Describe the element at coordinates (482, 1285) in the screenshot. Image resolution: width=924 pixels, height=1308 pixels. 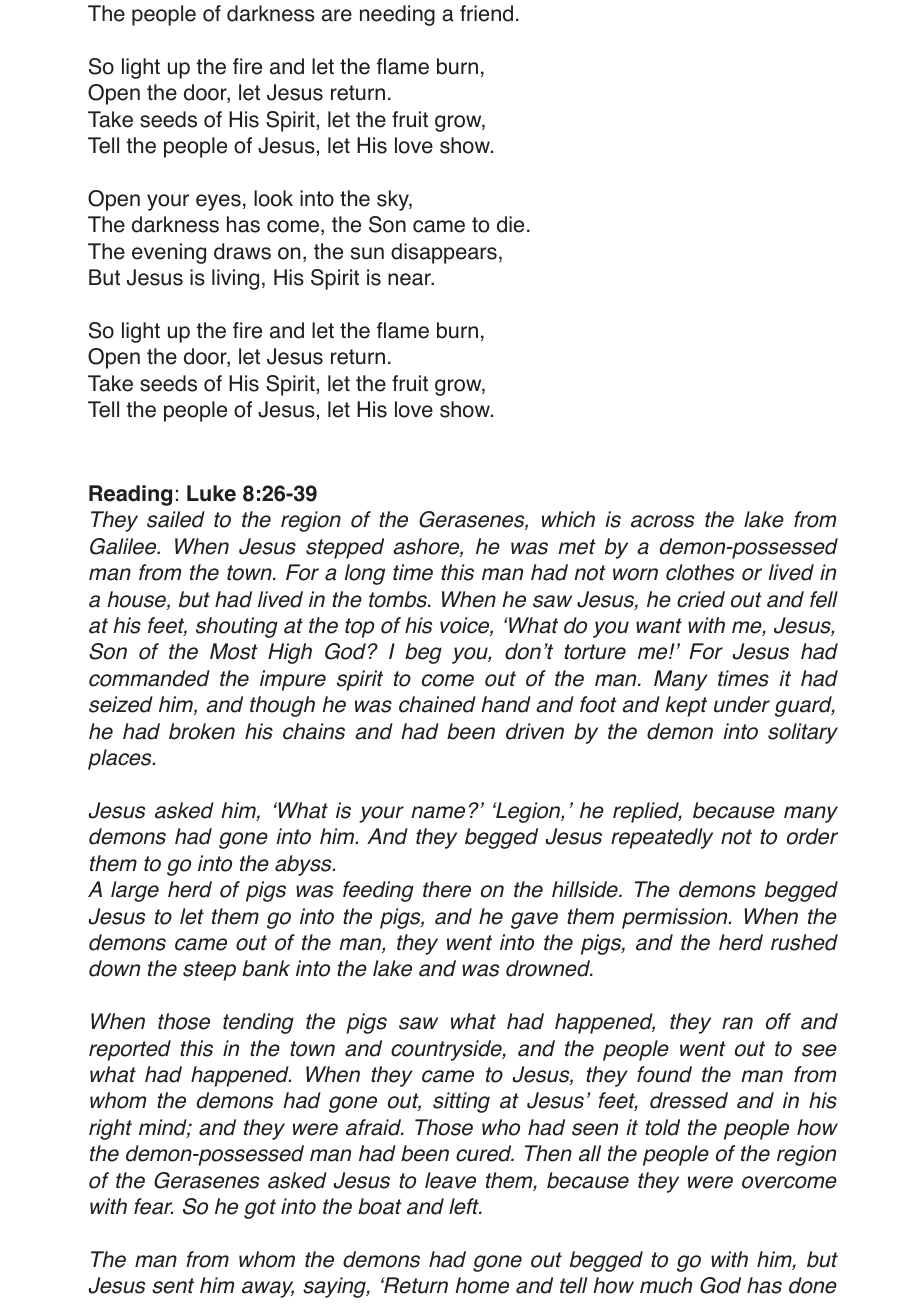
I see `home` at that location.
